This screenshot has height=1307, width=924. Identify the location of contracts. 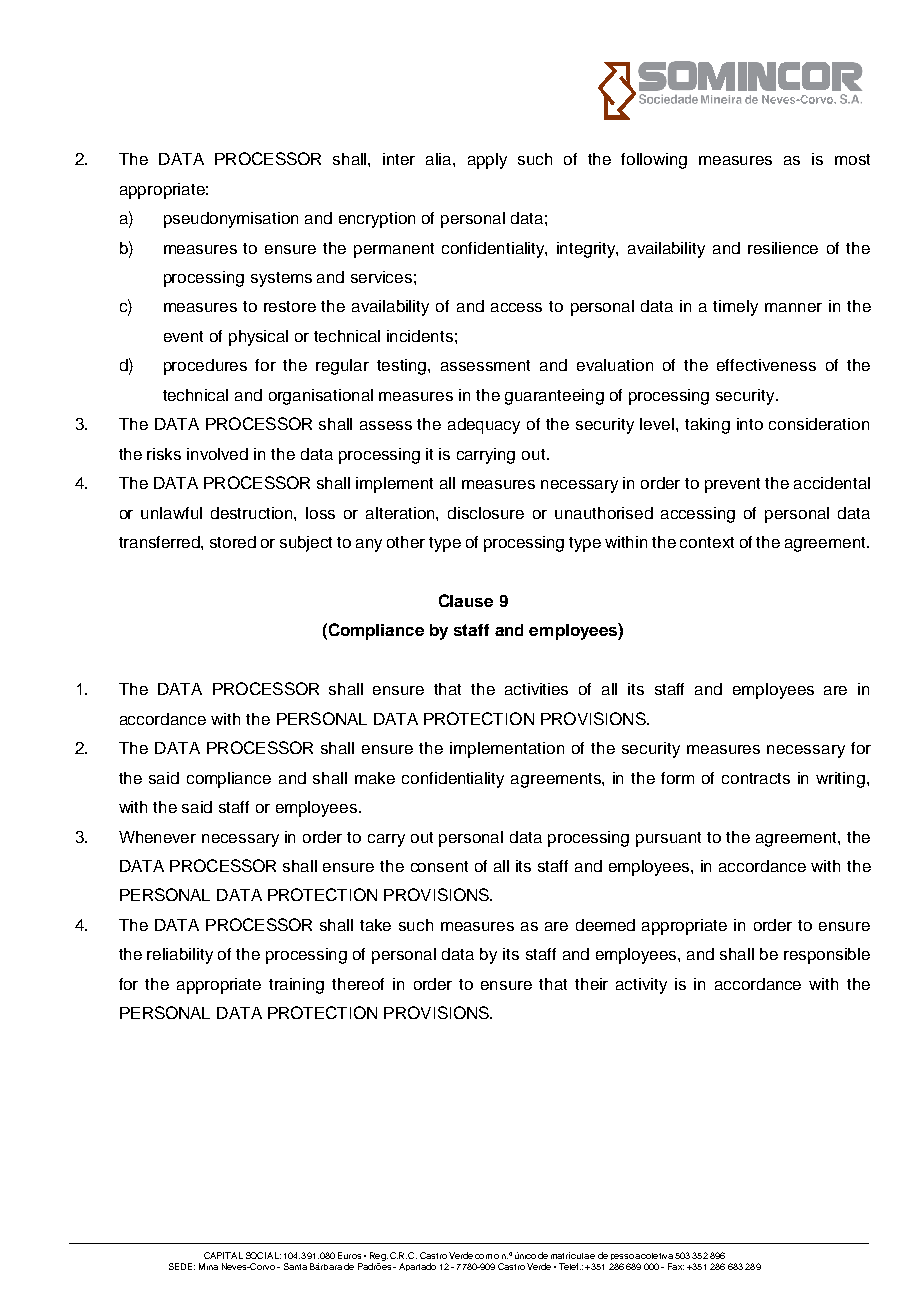
(756, 778).
